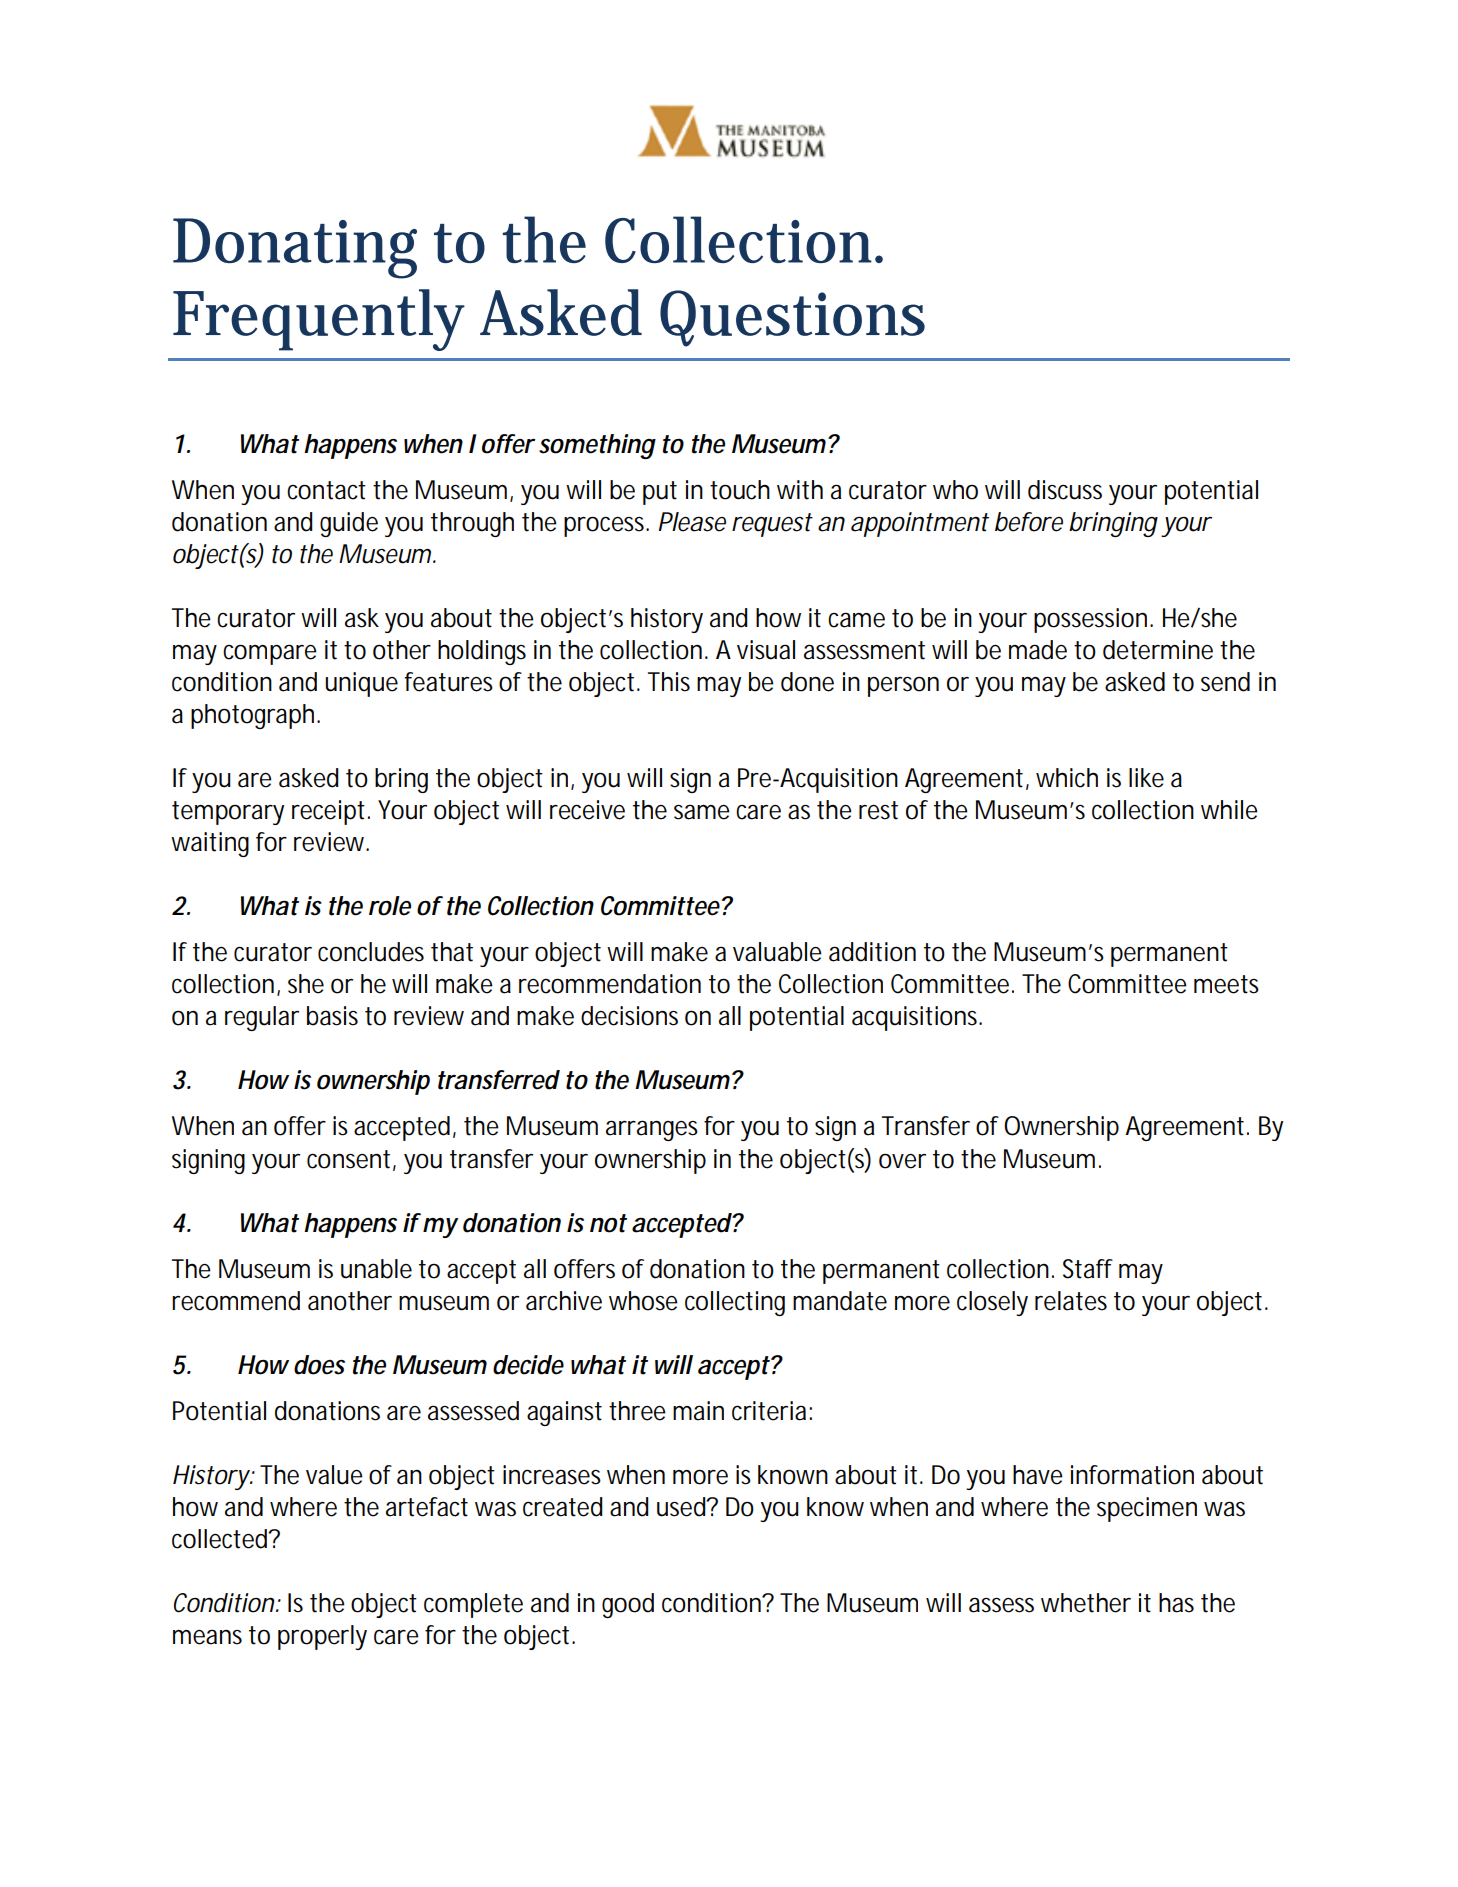  Describe the element at coordinates (1065, 490) in the screenshot. I see `discuss` at that location.
